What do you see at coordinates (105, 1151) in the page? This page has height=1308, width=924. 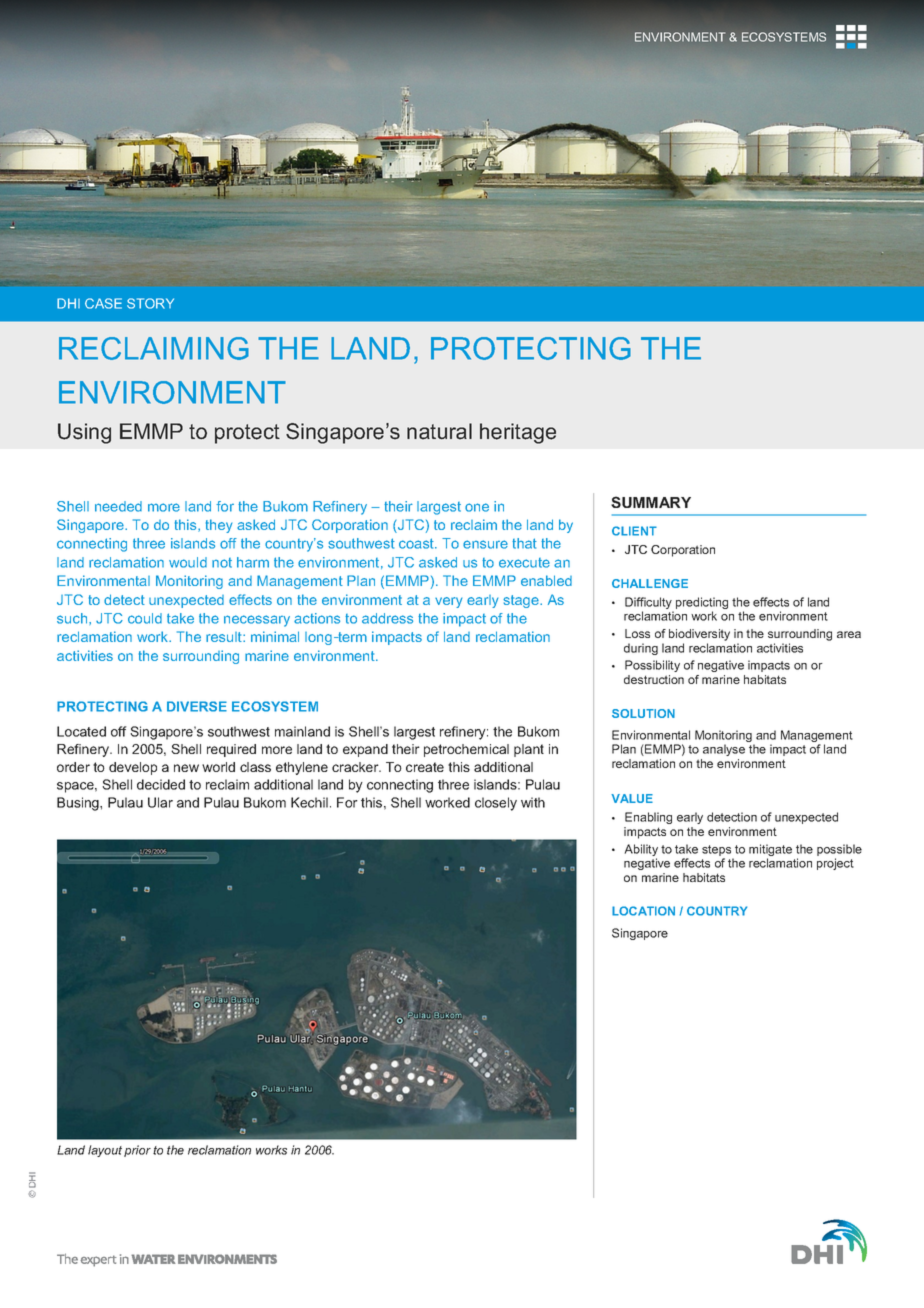 I see `layout` at bounding box center [105, 1151].
